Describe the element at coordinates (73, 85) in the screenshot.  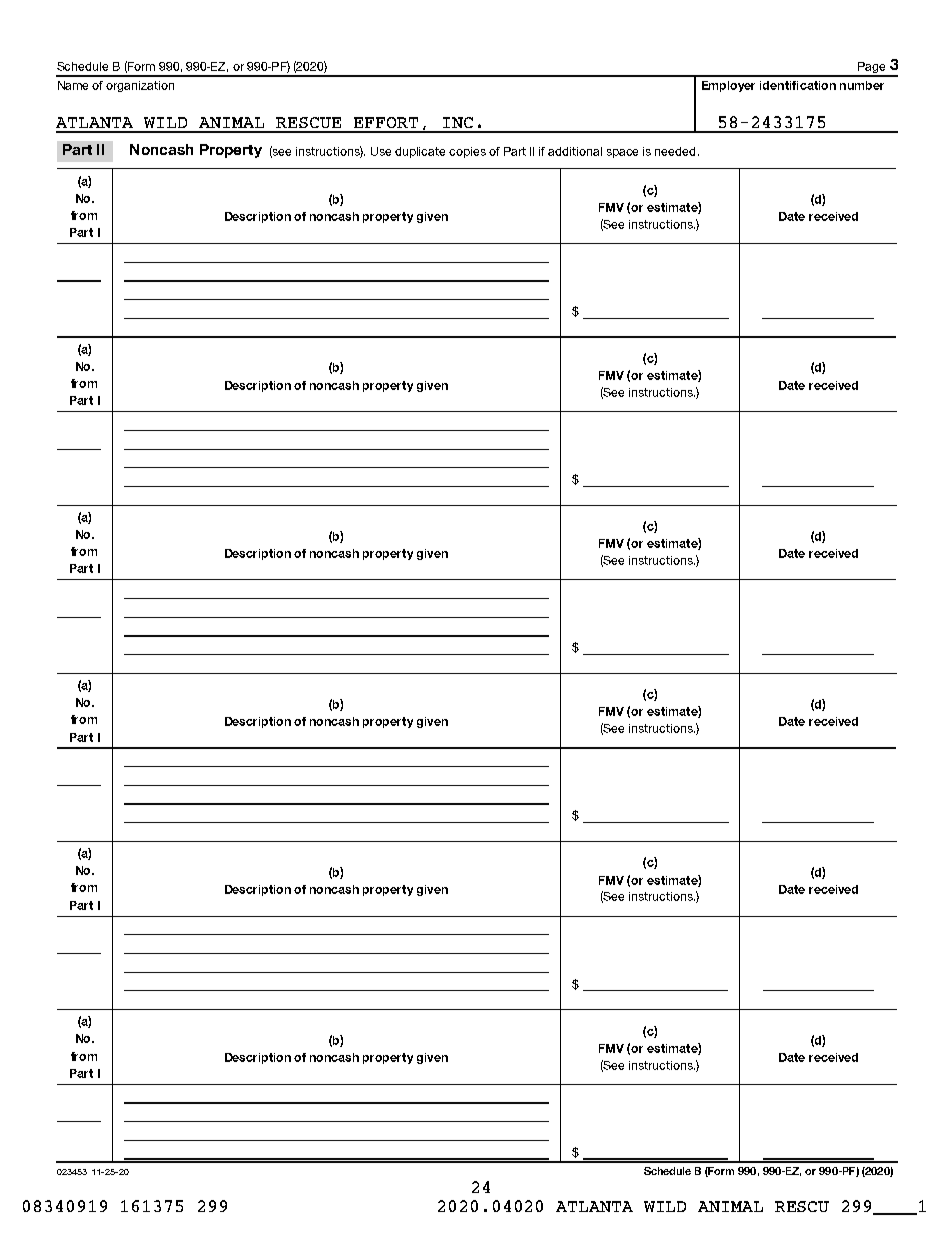
I see `Name` at that location.
